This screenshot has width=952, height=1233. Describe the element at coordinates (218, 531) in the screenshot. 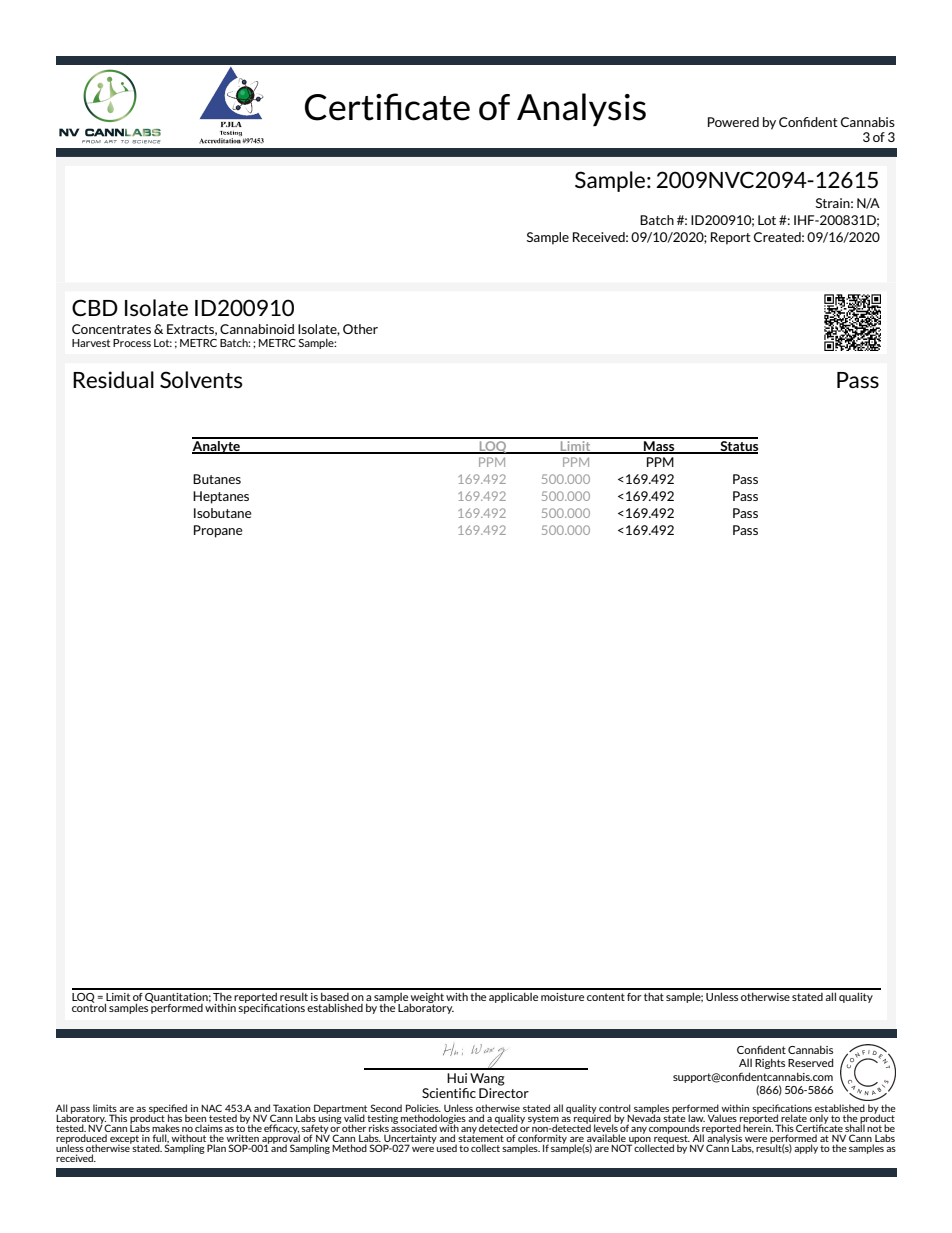

I see `Propane` at that location.
